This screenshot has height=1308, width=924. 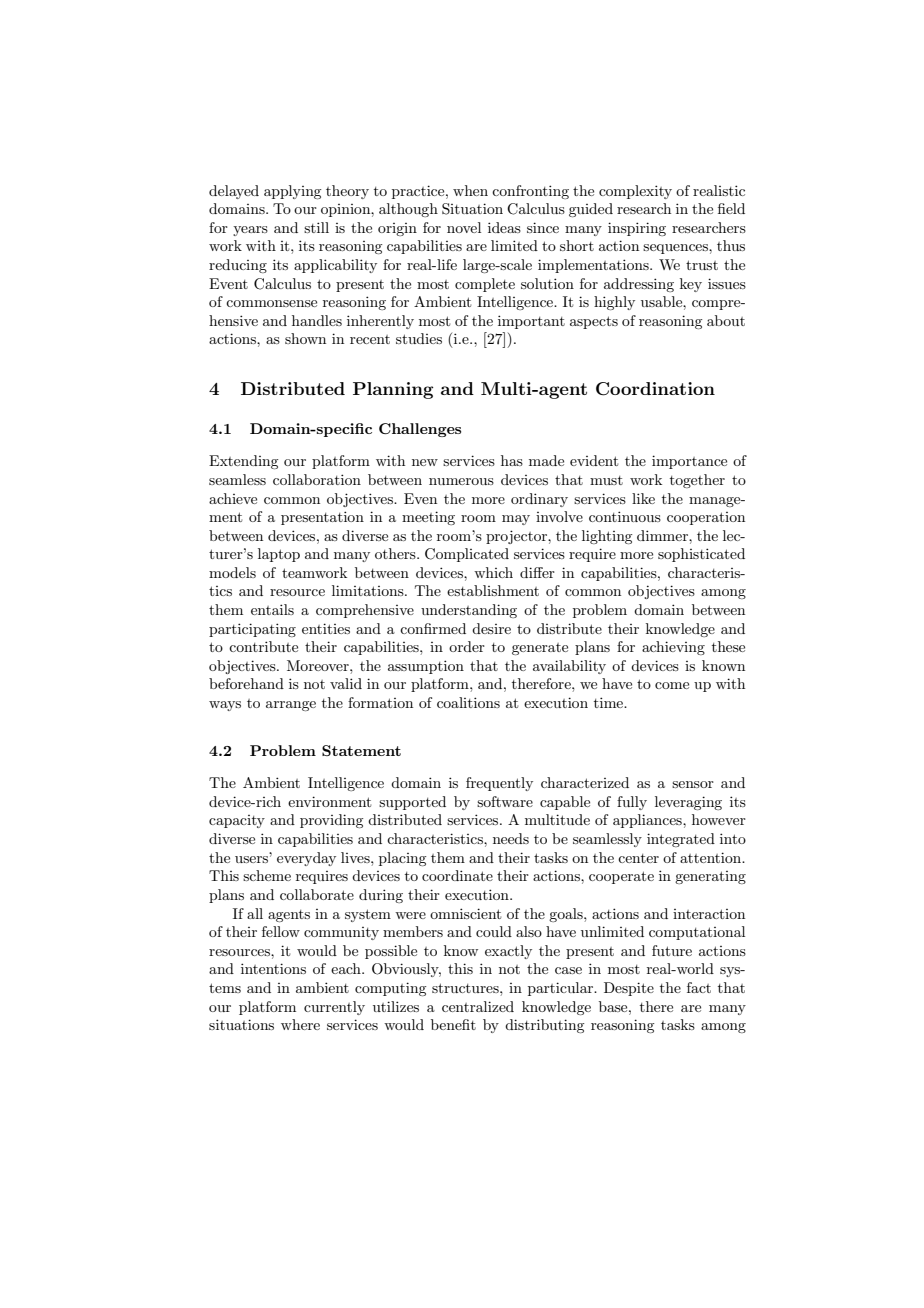 What do you see at coordinates (292, 192) in the screenshot?
I see `applying` at bounding box center [292, 192].
